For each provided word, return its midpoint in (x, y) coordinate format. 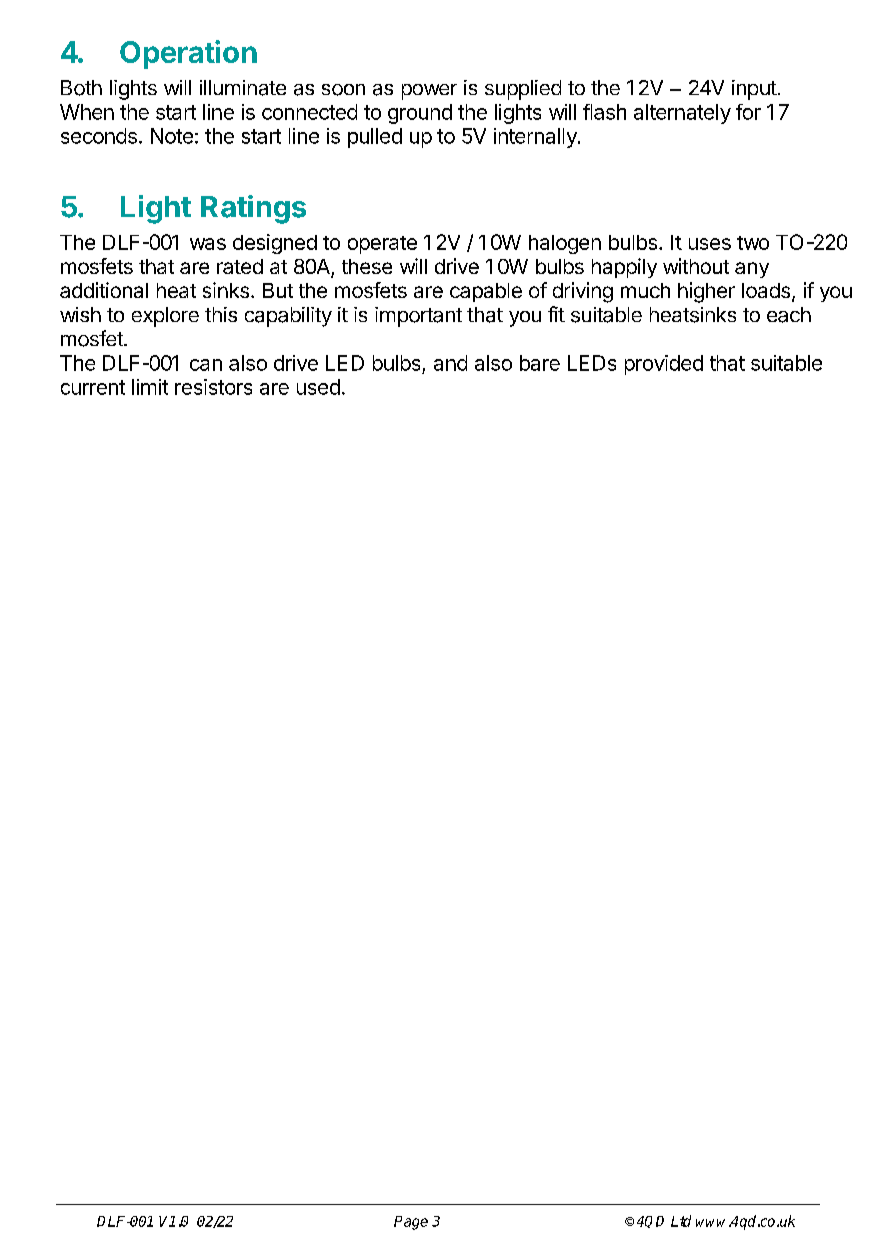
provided (664, 365)
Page (411, 1223)
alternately (682, 114)
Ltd (681, 1221)
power (429, 92)
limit (150, 387)
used (318, 387)
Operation (188, 54)
